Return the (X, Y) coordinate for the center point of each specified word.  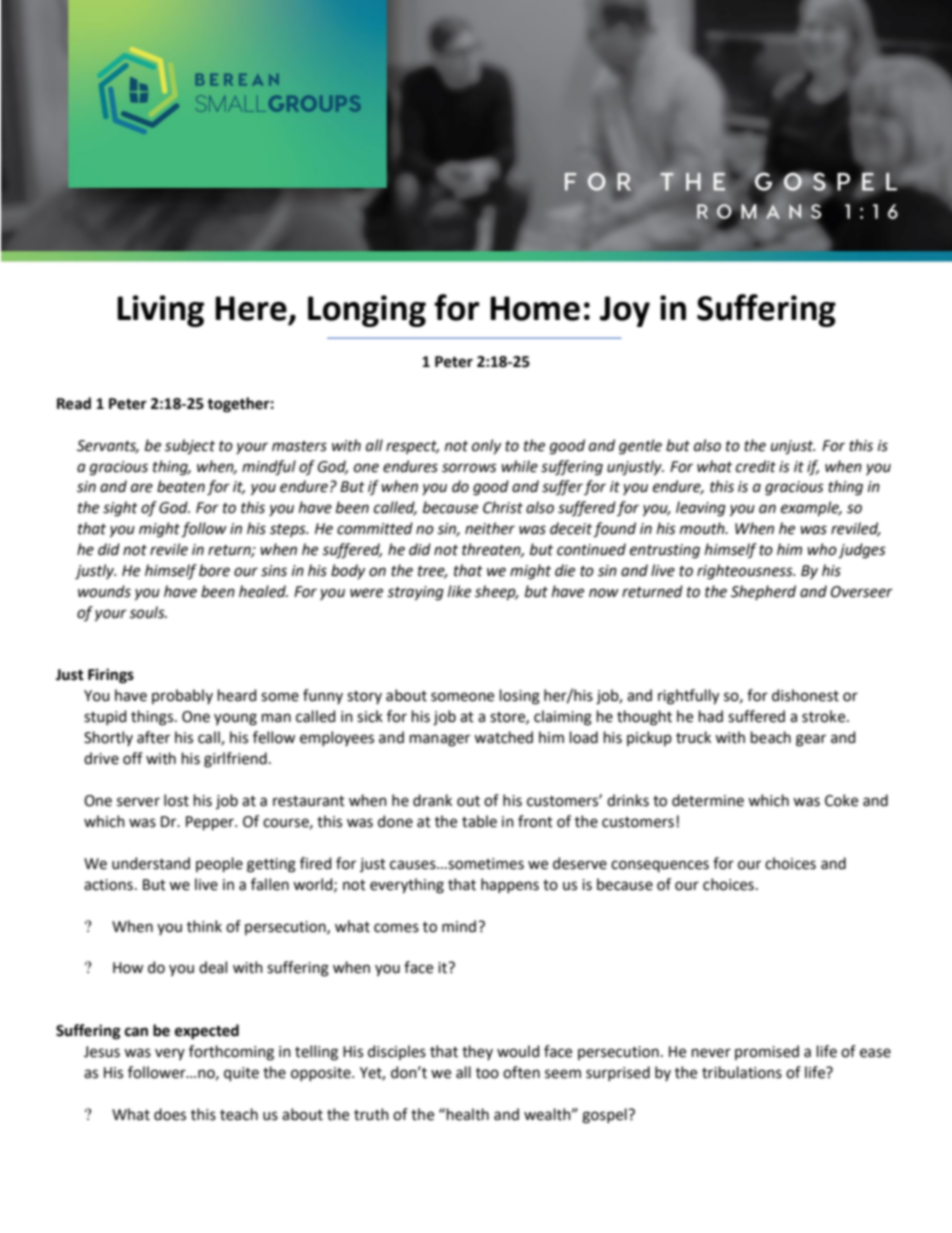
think (204, 926)
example (811, 508)
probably (182, 696)
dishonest (805, 695)
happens (510, 885)
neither (490, 528)
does (170, 1114)
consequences (660, 866)
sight (120, 509)
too (487, 1073)
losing (520, 697)
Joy (625, 311)
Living (160, 311)
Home (535, 308)
